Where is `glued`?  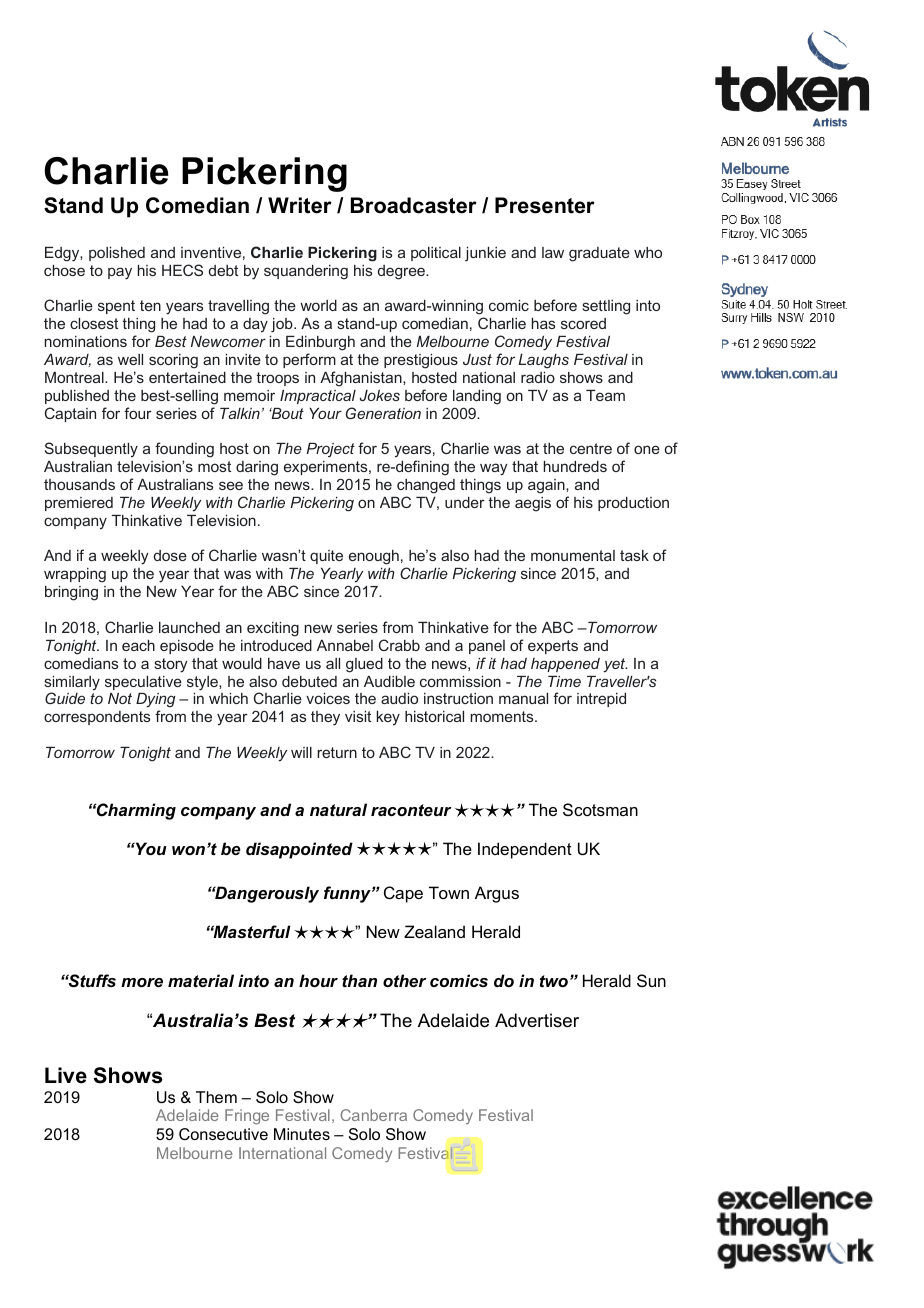 glued is located at coordinates (364, 665).
